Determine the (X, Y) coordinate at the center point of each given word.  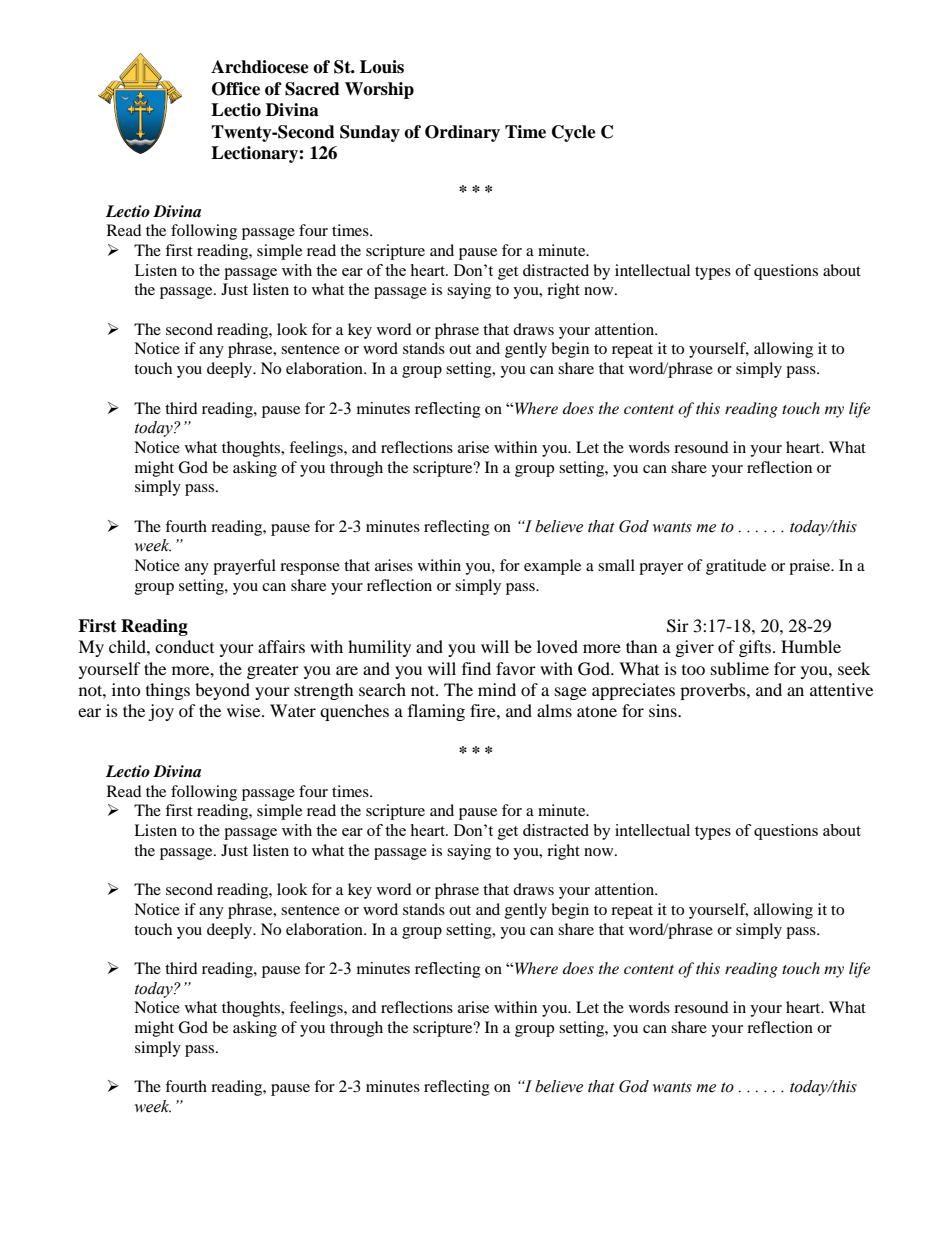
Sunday (370, 133)
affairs (281, 646)
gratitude (736, 567)
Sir (678, 626)
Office (236, 89)
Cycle (574, 133)
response (310, 569)
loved (557, 646)
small (616, 565)
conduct (184, 646)
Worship (379, 90)
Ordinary (462, 133)
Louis (382, 67)
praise (810, 567)
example (552, 567)
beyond (222, 691)
